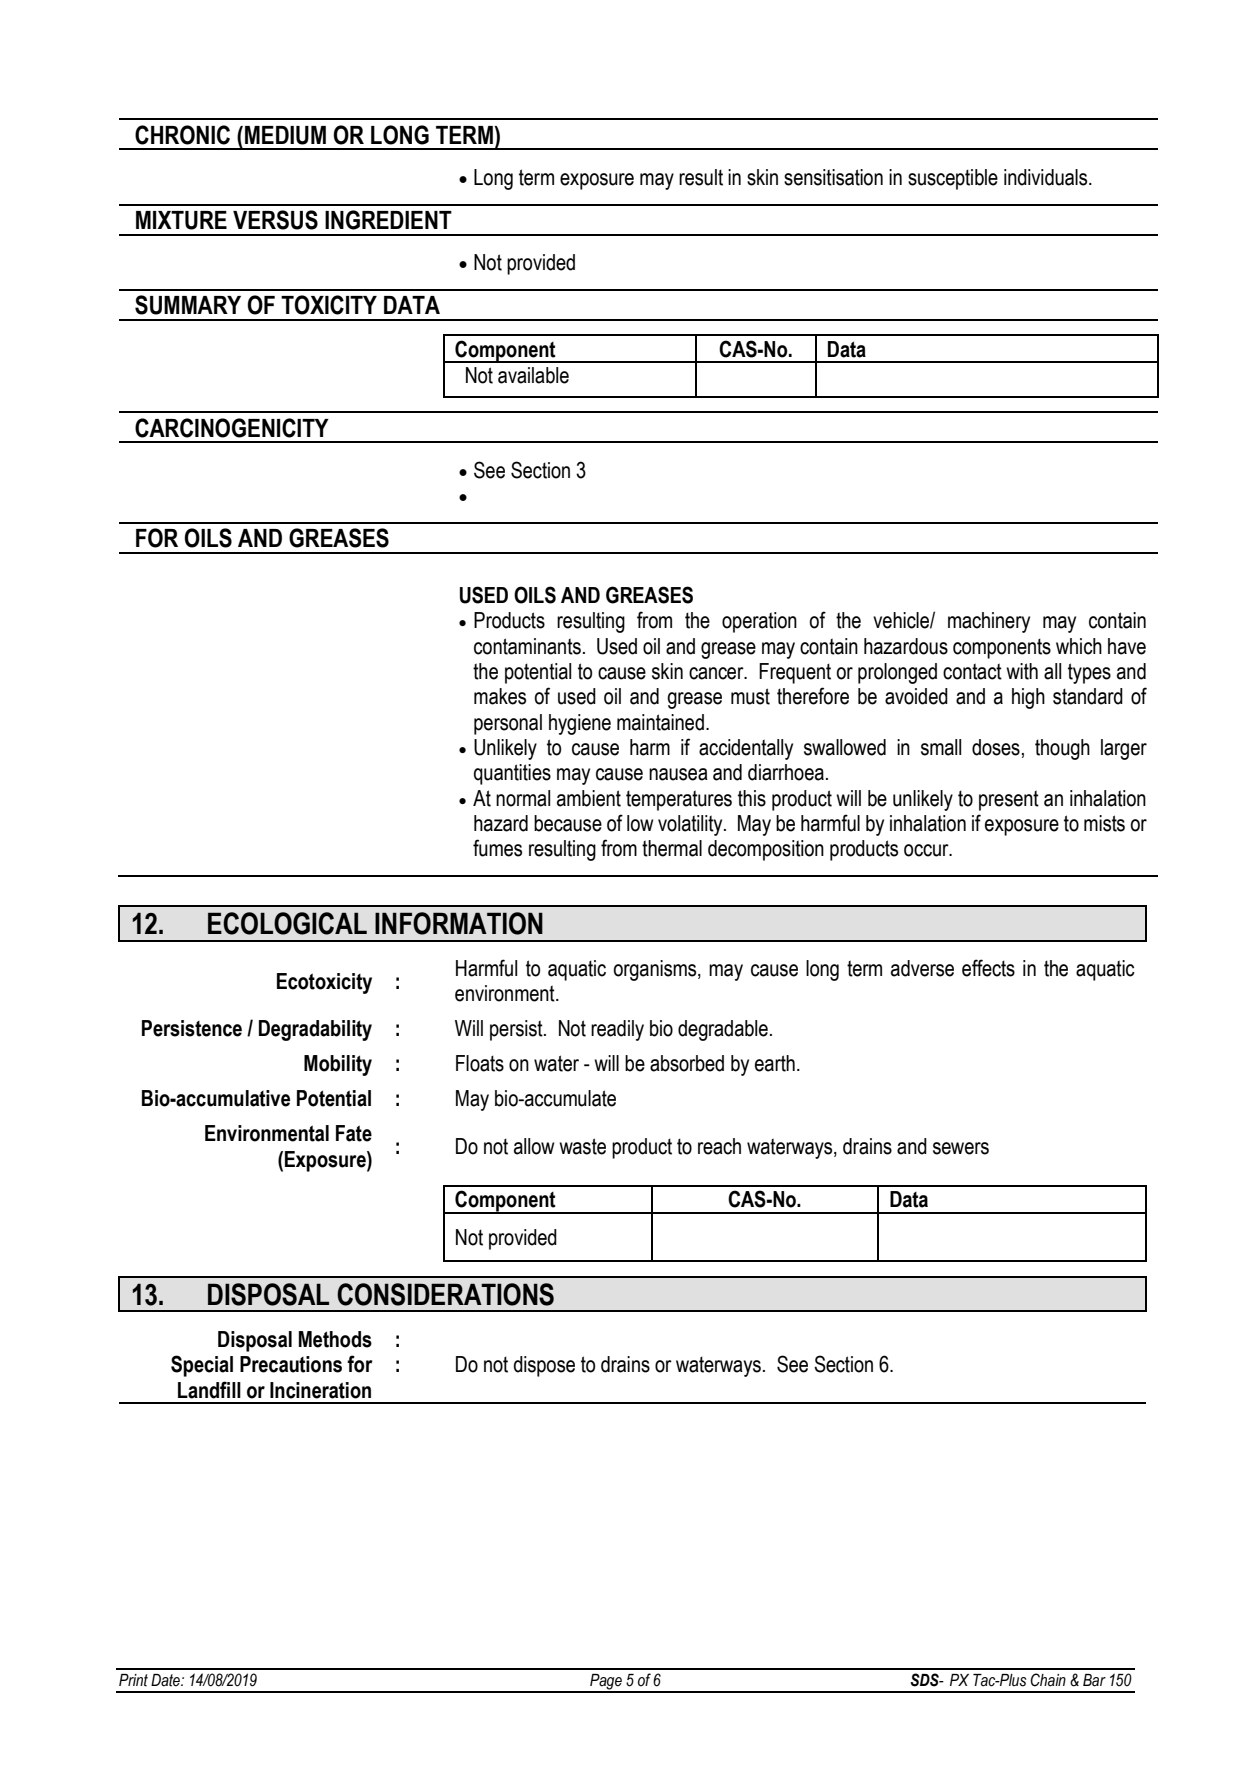 This page has height=1768, width=1250. Describe the element at coordinates (961, 1148) in the page. I see `sewers` at that location.
